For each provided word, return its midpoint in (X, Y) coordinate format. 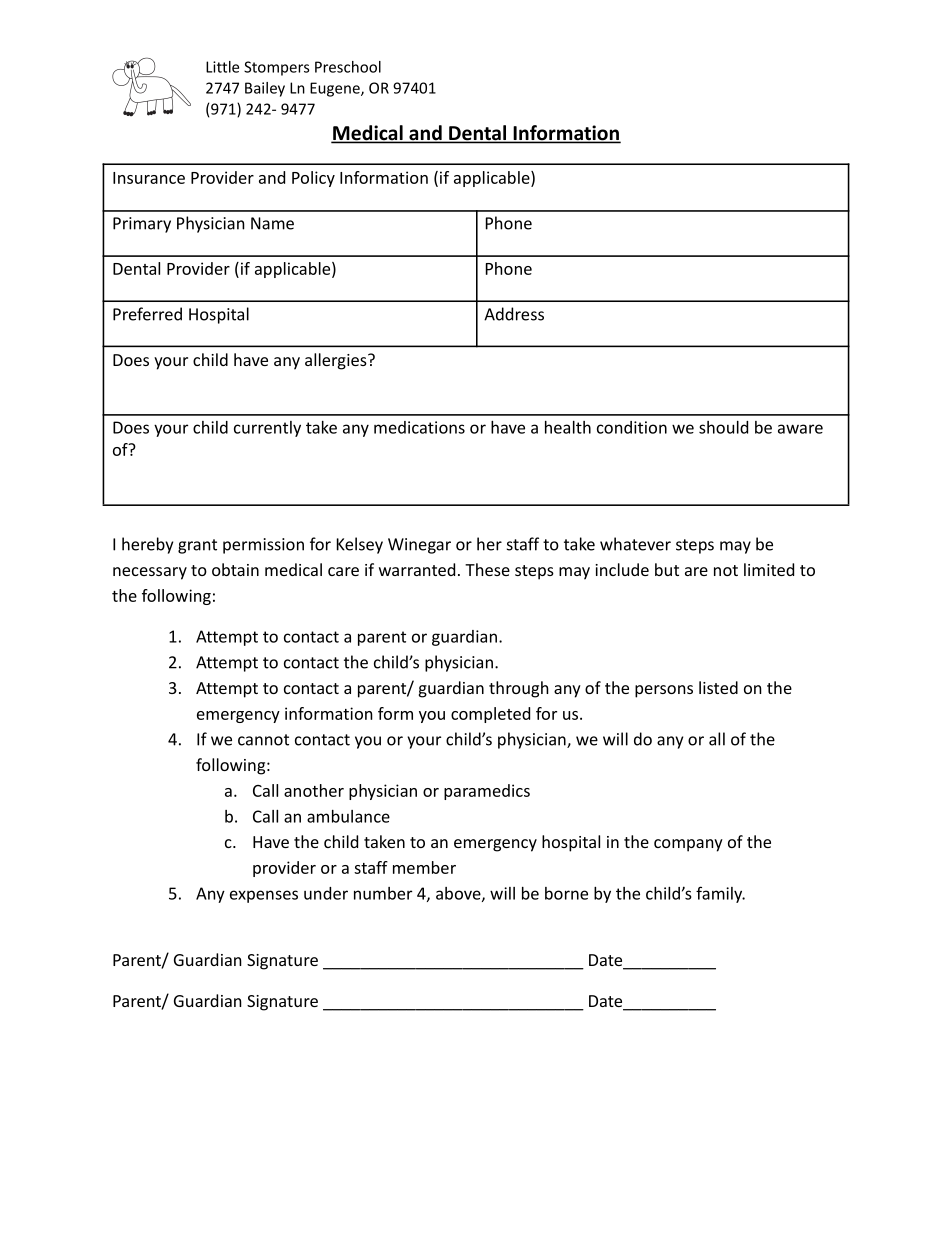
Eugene (336, 89)
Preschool (348, 67)
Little (222, 67)
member (424, 867)
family (720, 894)
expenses (264, 896)
